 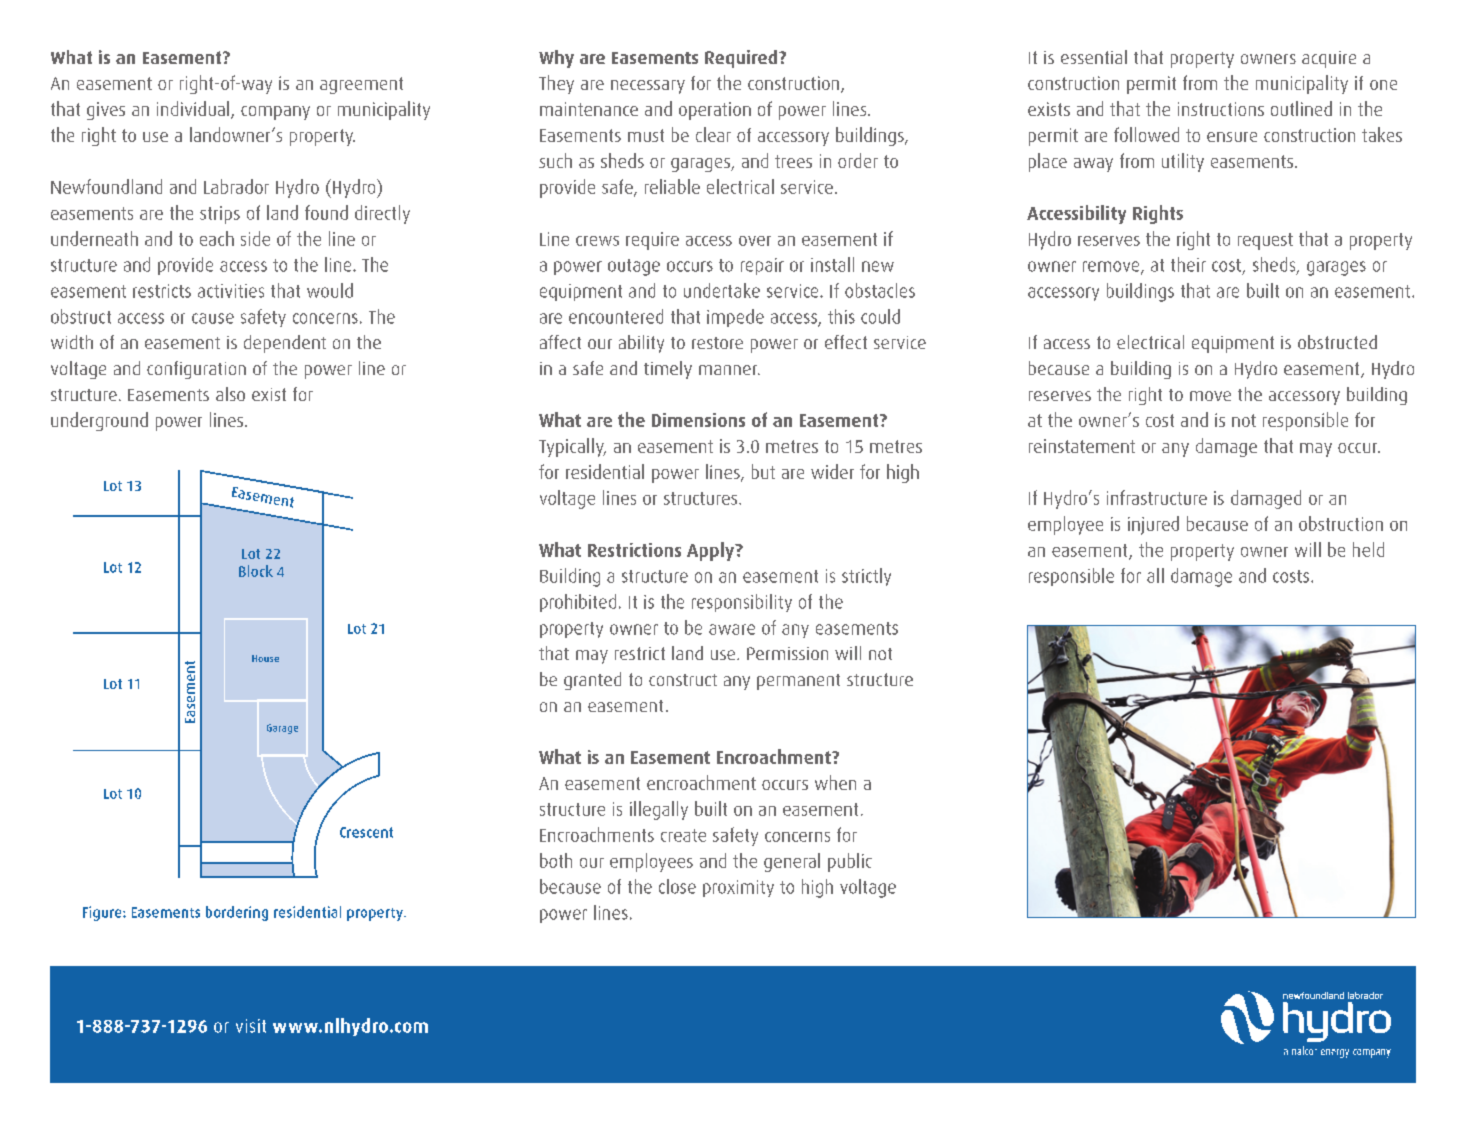 What do you see at coordinates (230, 394) in the screenshot?
I see `also` at bounding box center [230, 394].
